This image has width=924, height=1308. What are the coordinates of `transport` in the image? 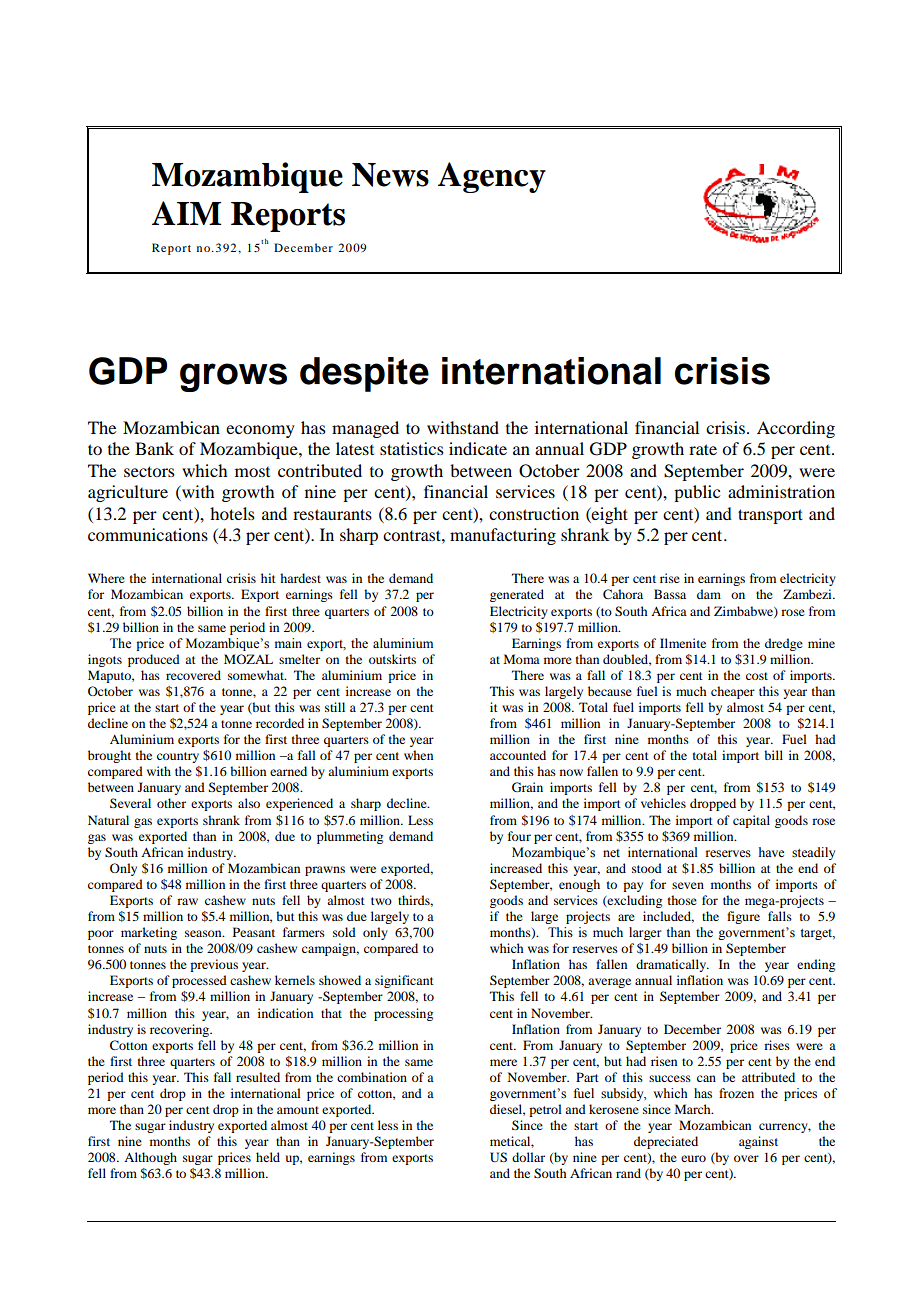 It's located at (770, 516).
